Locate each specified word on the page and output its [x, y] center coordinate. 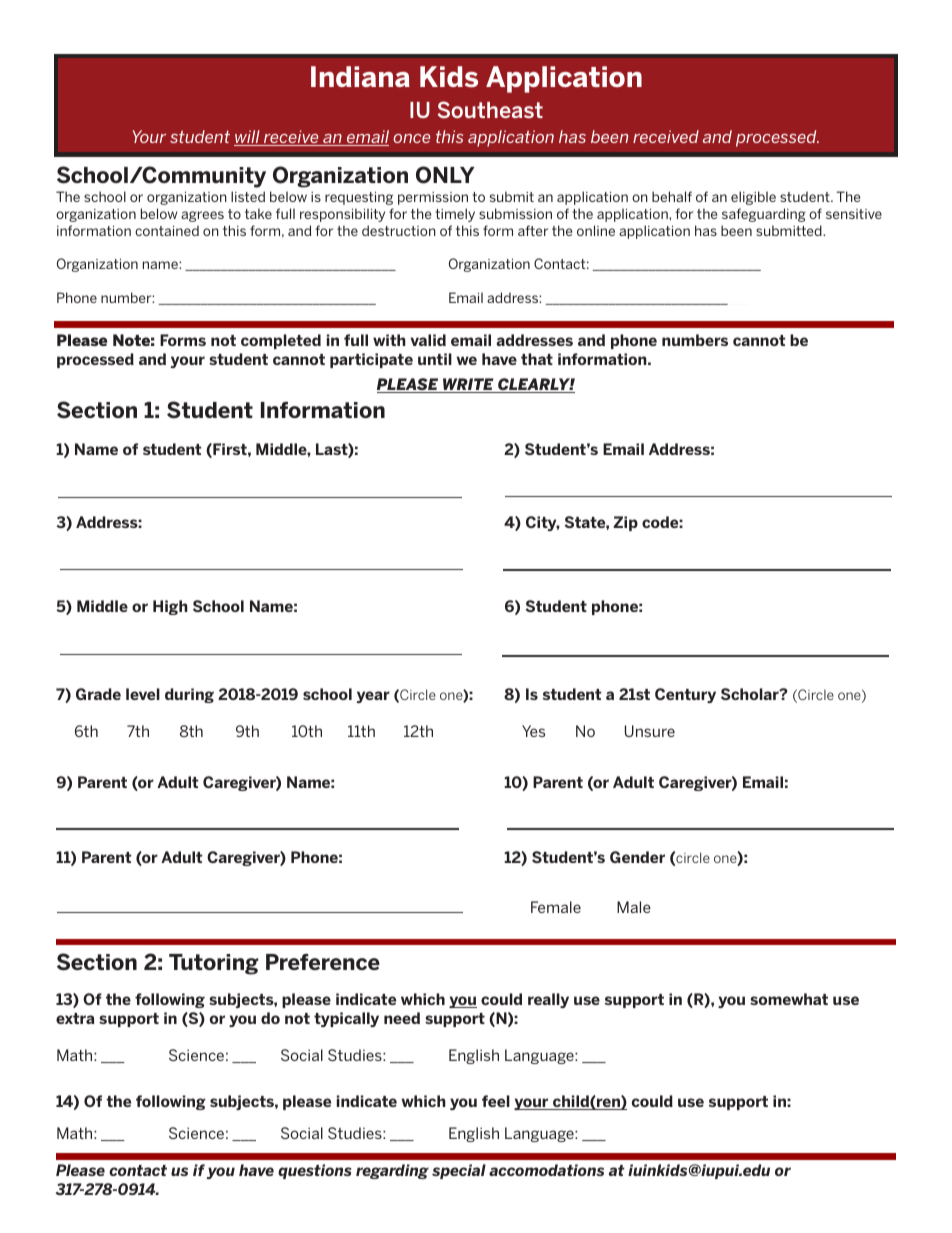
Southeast [490, 109]
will [248, 138]
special [459, 1171]
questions [315, 1171]
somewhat [789, 999]
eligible [753, 198]
